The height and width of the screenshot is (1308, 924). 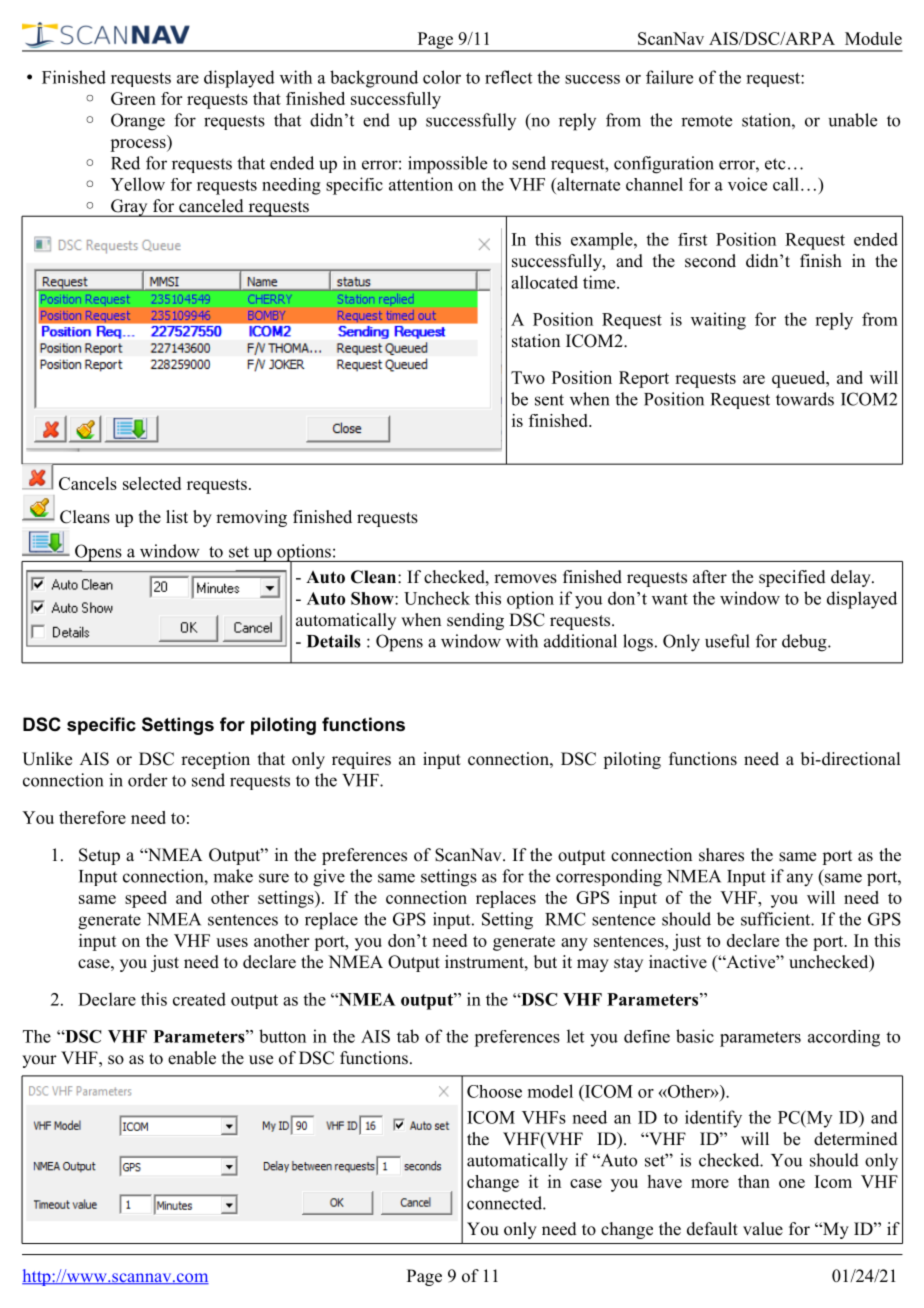 I want to click on color, so click(x=442, y=77).
